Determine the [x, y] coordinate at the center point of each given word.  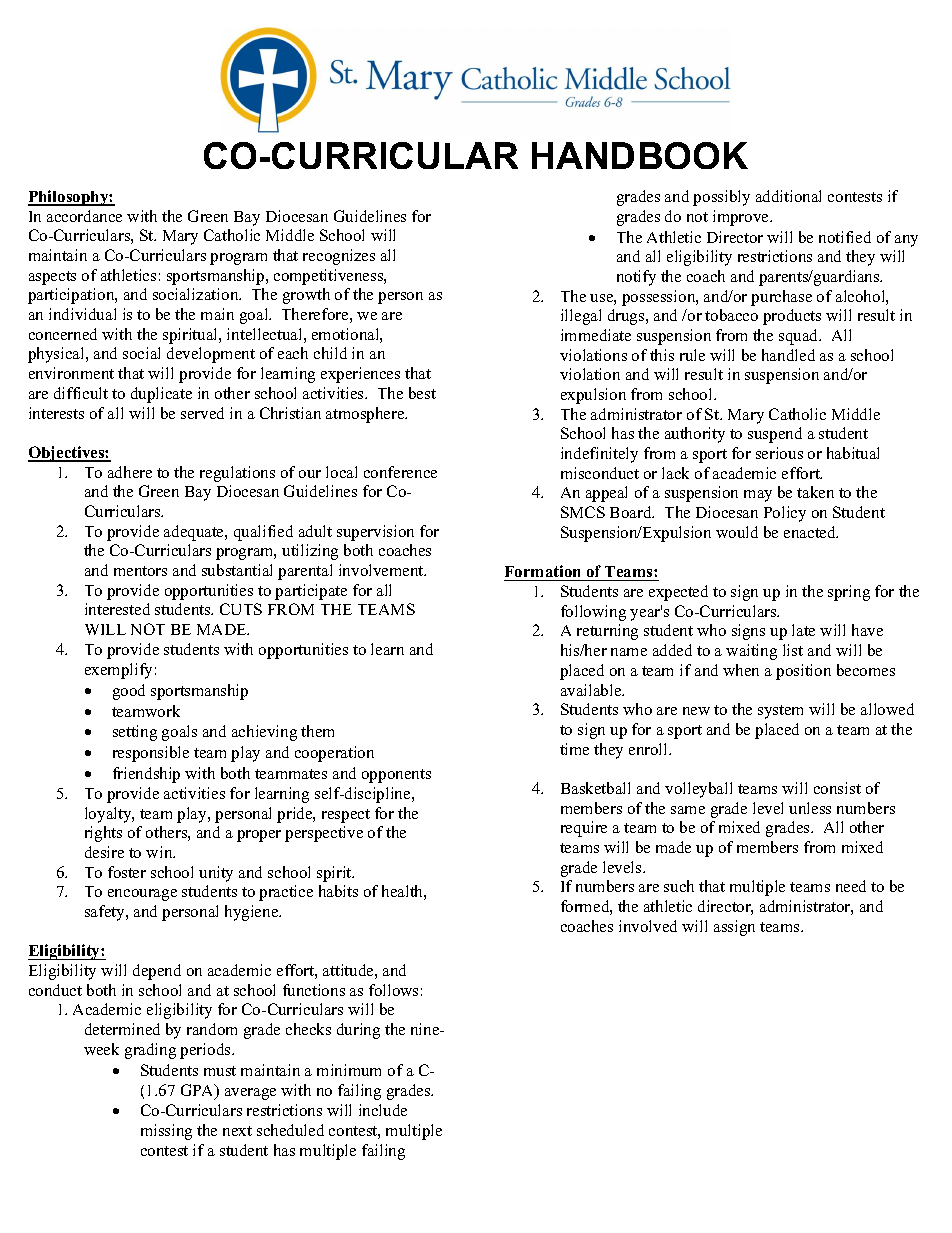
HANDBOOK [640, 155]
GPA [199, 1091]
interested [117, 609]
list [793, 650]
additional [788, 196]
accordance [84, 216]
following [593, 613]
